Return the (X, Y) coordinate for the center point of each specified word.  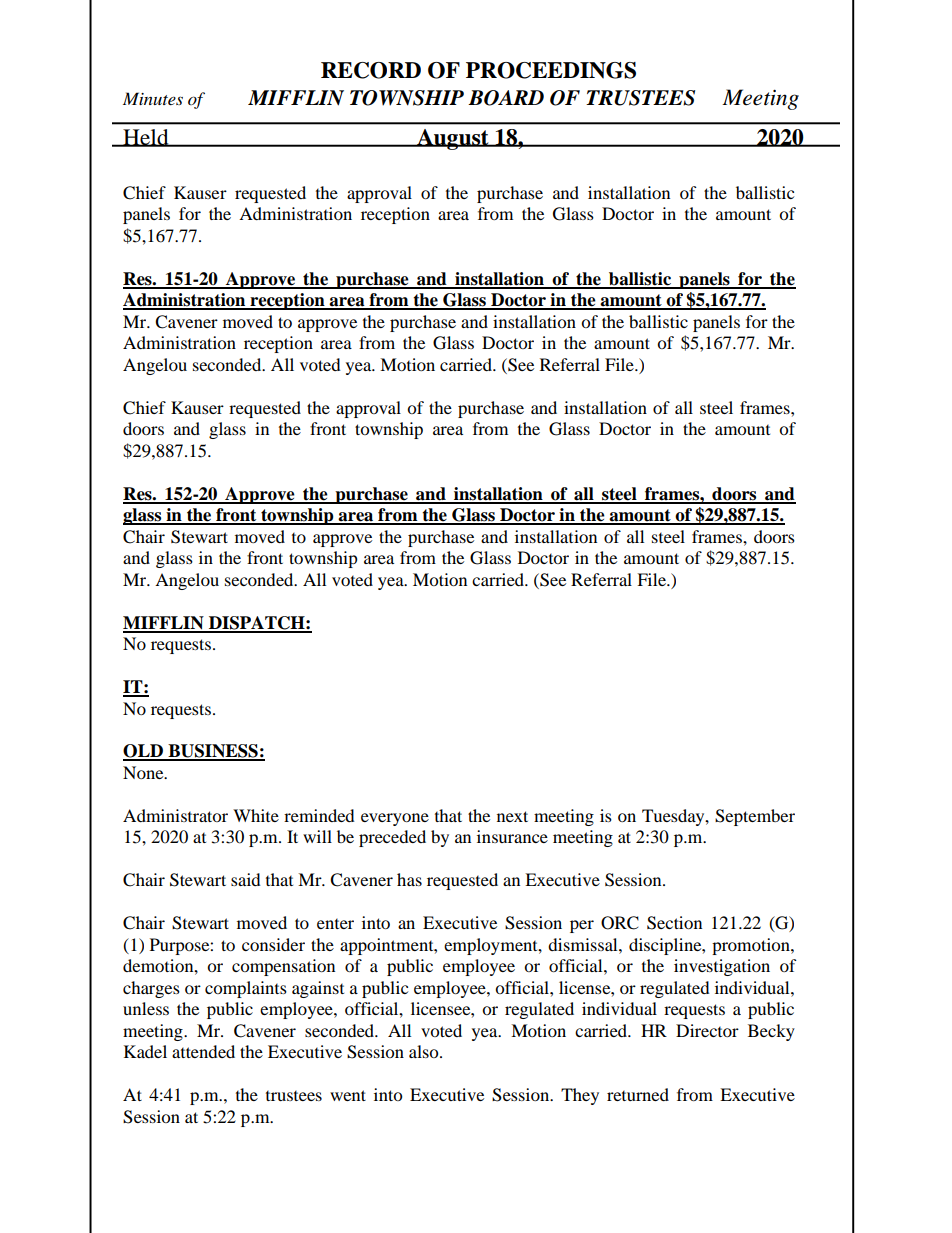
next (512, 816)
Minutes (153, 98)
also (425, 1051)
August (453, 139)
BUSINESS (213, 752)
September (755, 817)
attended (203, 1051)
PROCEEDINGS (551, 70)
